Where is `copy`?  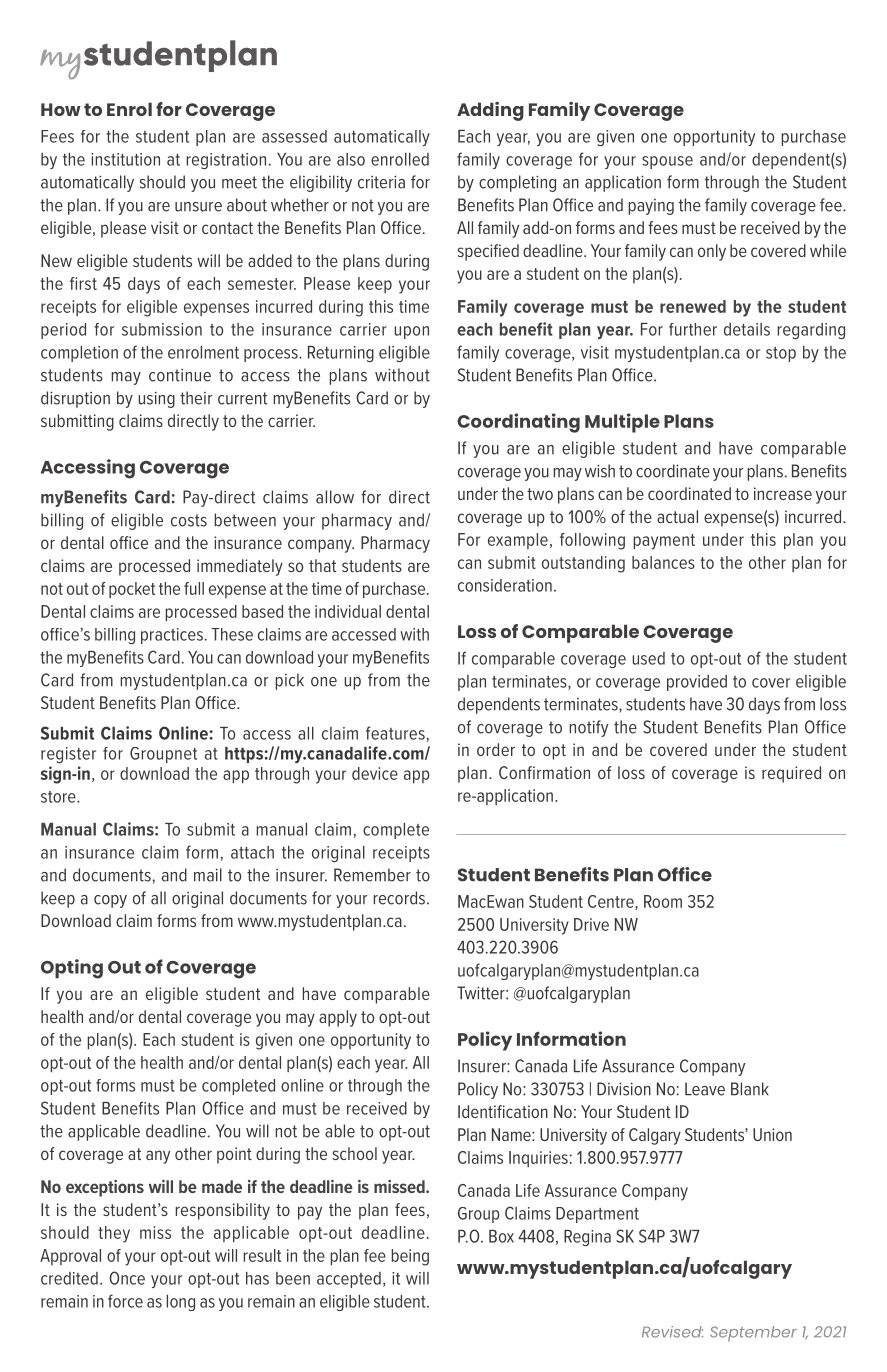
copy is located at coordinates (110, 901).
